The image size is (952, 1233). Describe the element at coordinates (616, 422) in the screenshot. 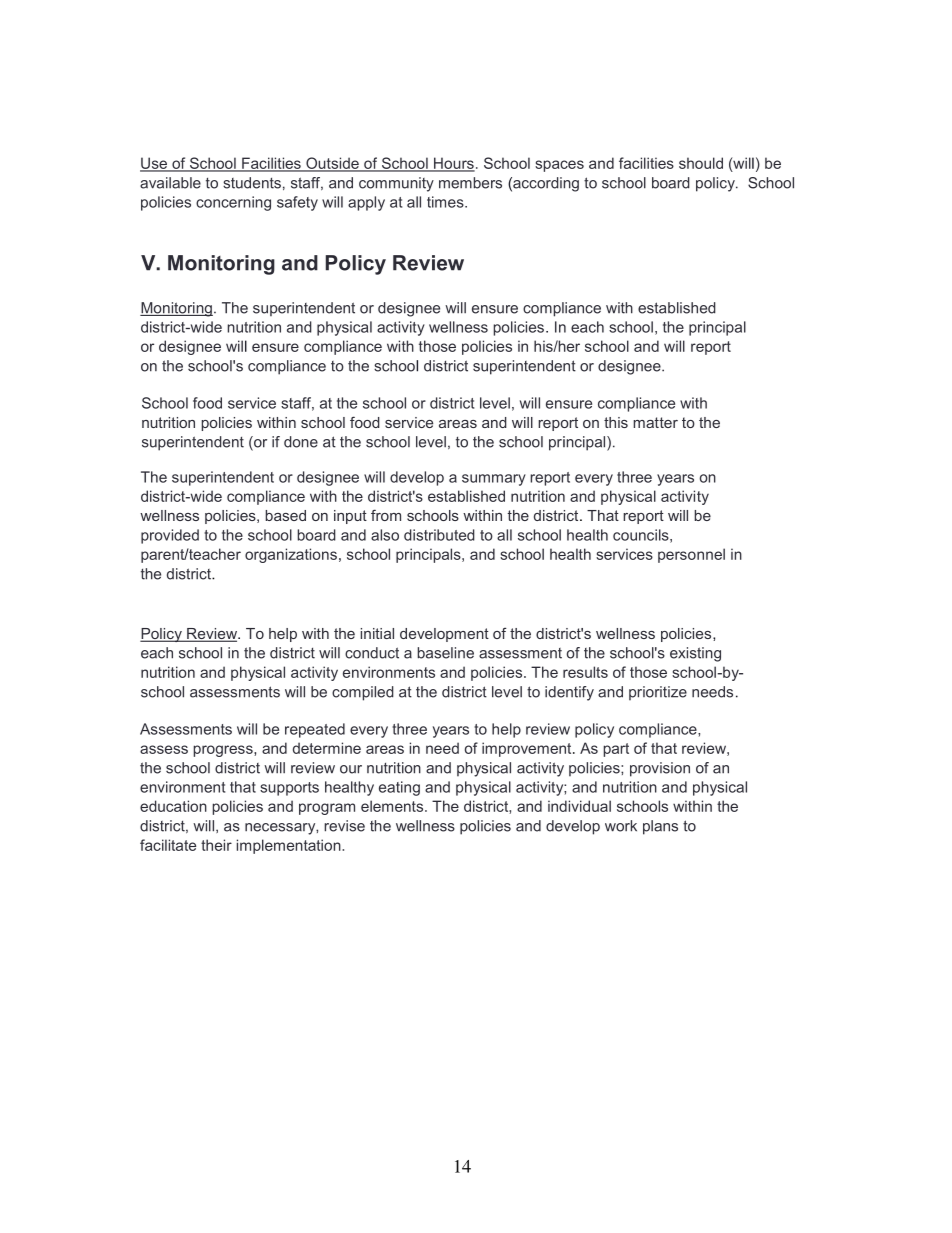

I see `this` at that location.
